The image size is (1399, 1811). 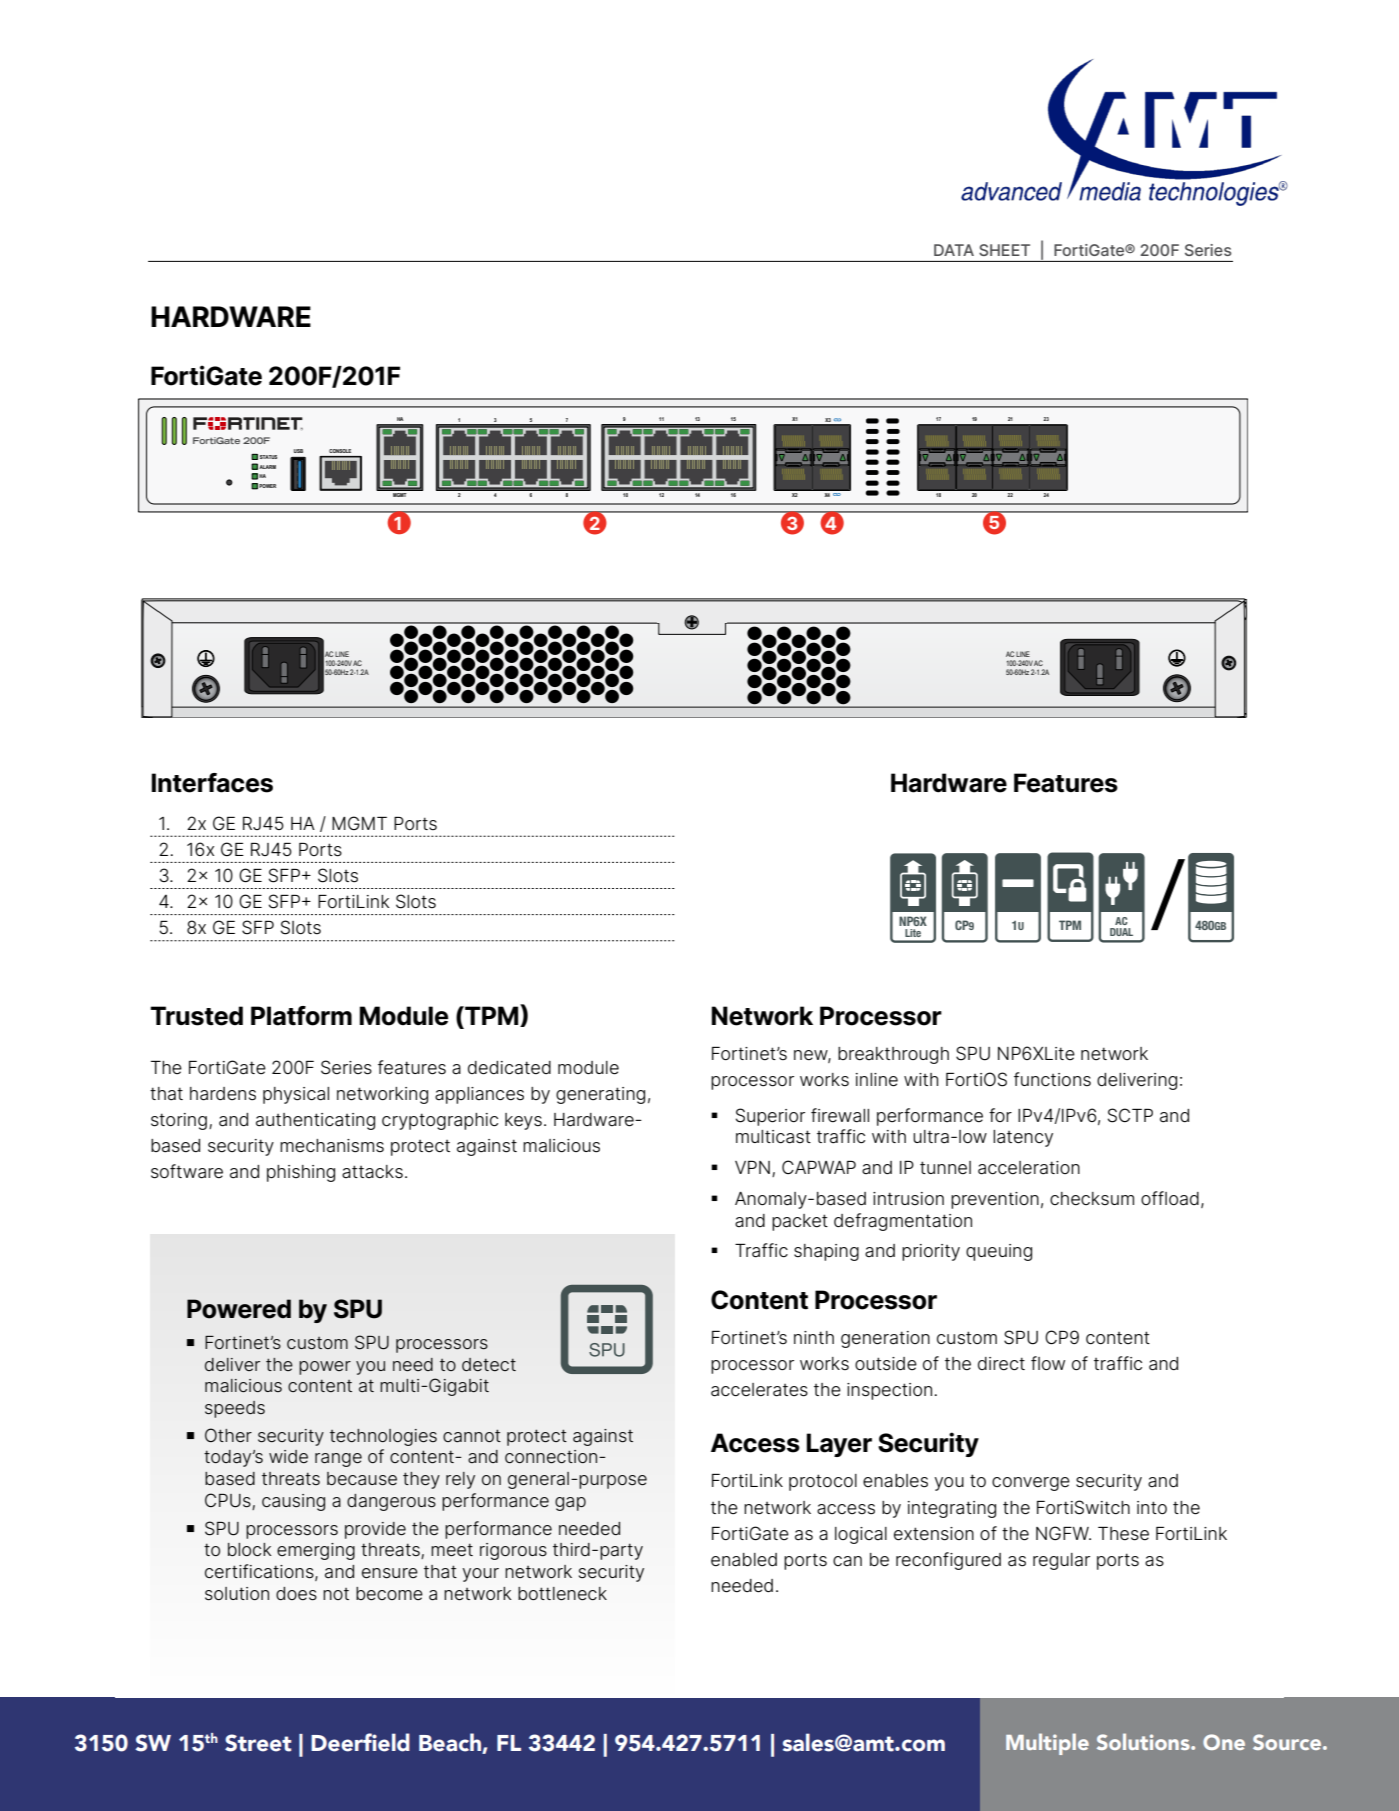 What do you see at coordinates (301, 1016) in the screenshot?
I see `Platform` at bounding box center [301, 1016].
